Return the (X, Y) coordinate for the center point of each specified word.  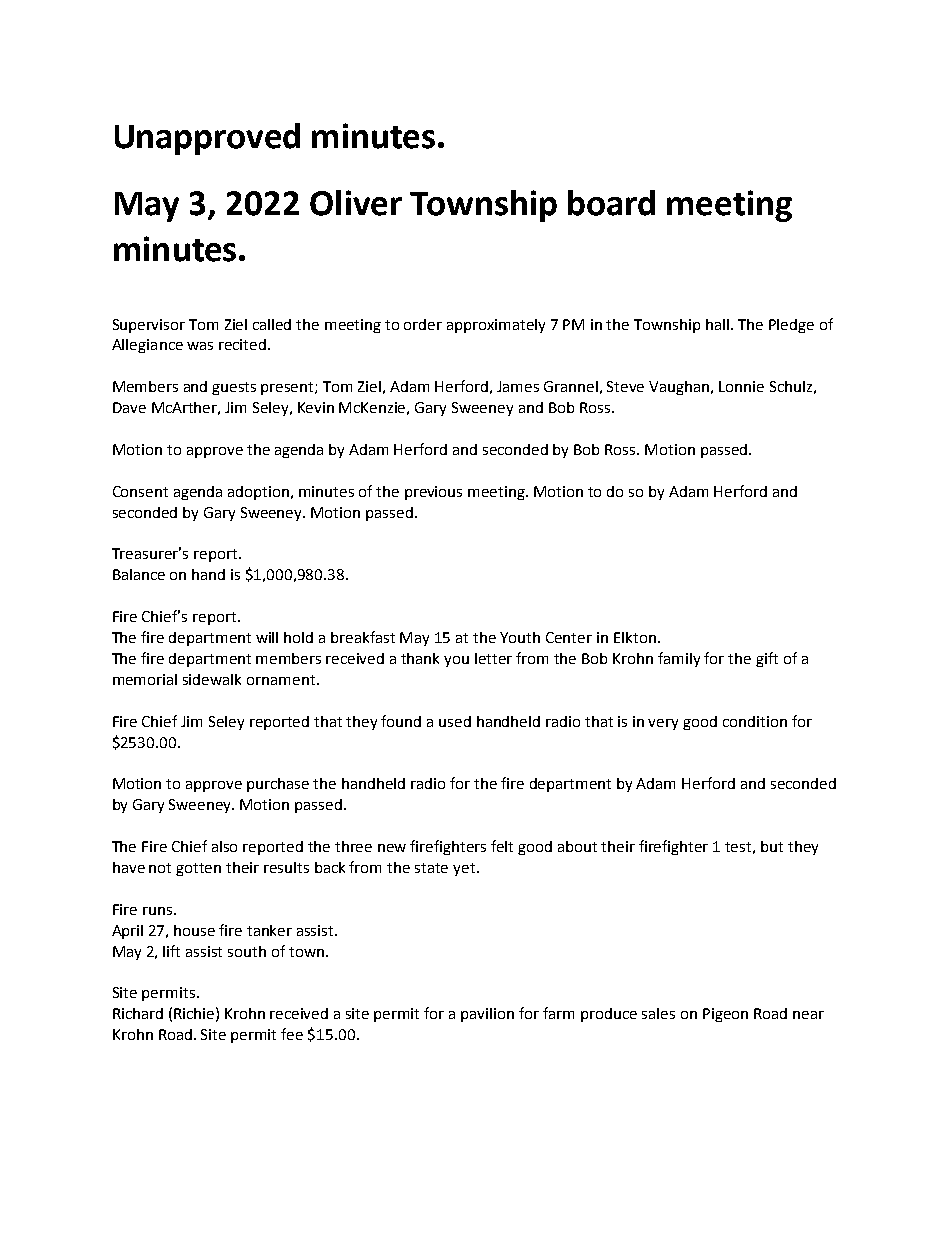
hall (719, 324)
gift (767, 659)
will (267, 637)
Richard (138, 1013)
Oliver (356, 203)
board (611, 203)
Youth (520, 637)
